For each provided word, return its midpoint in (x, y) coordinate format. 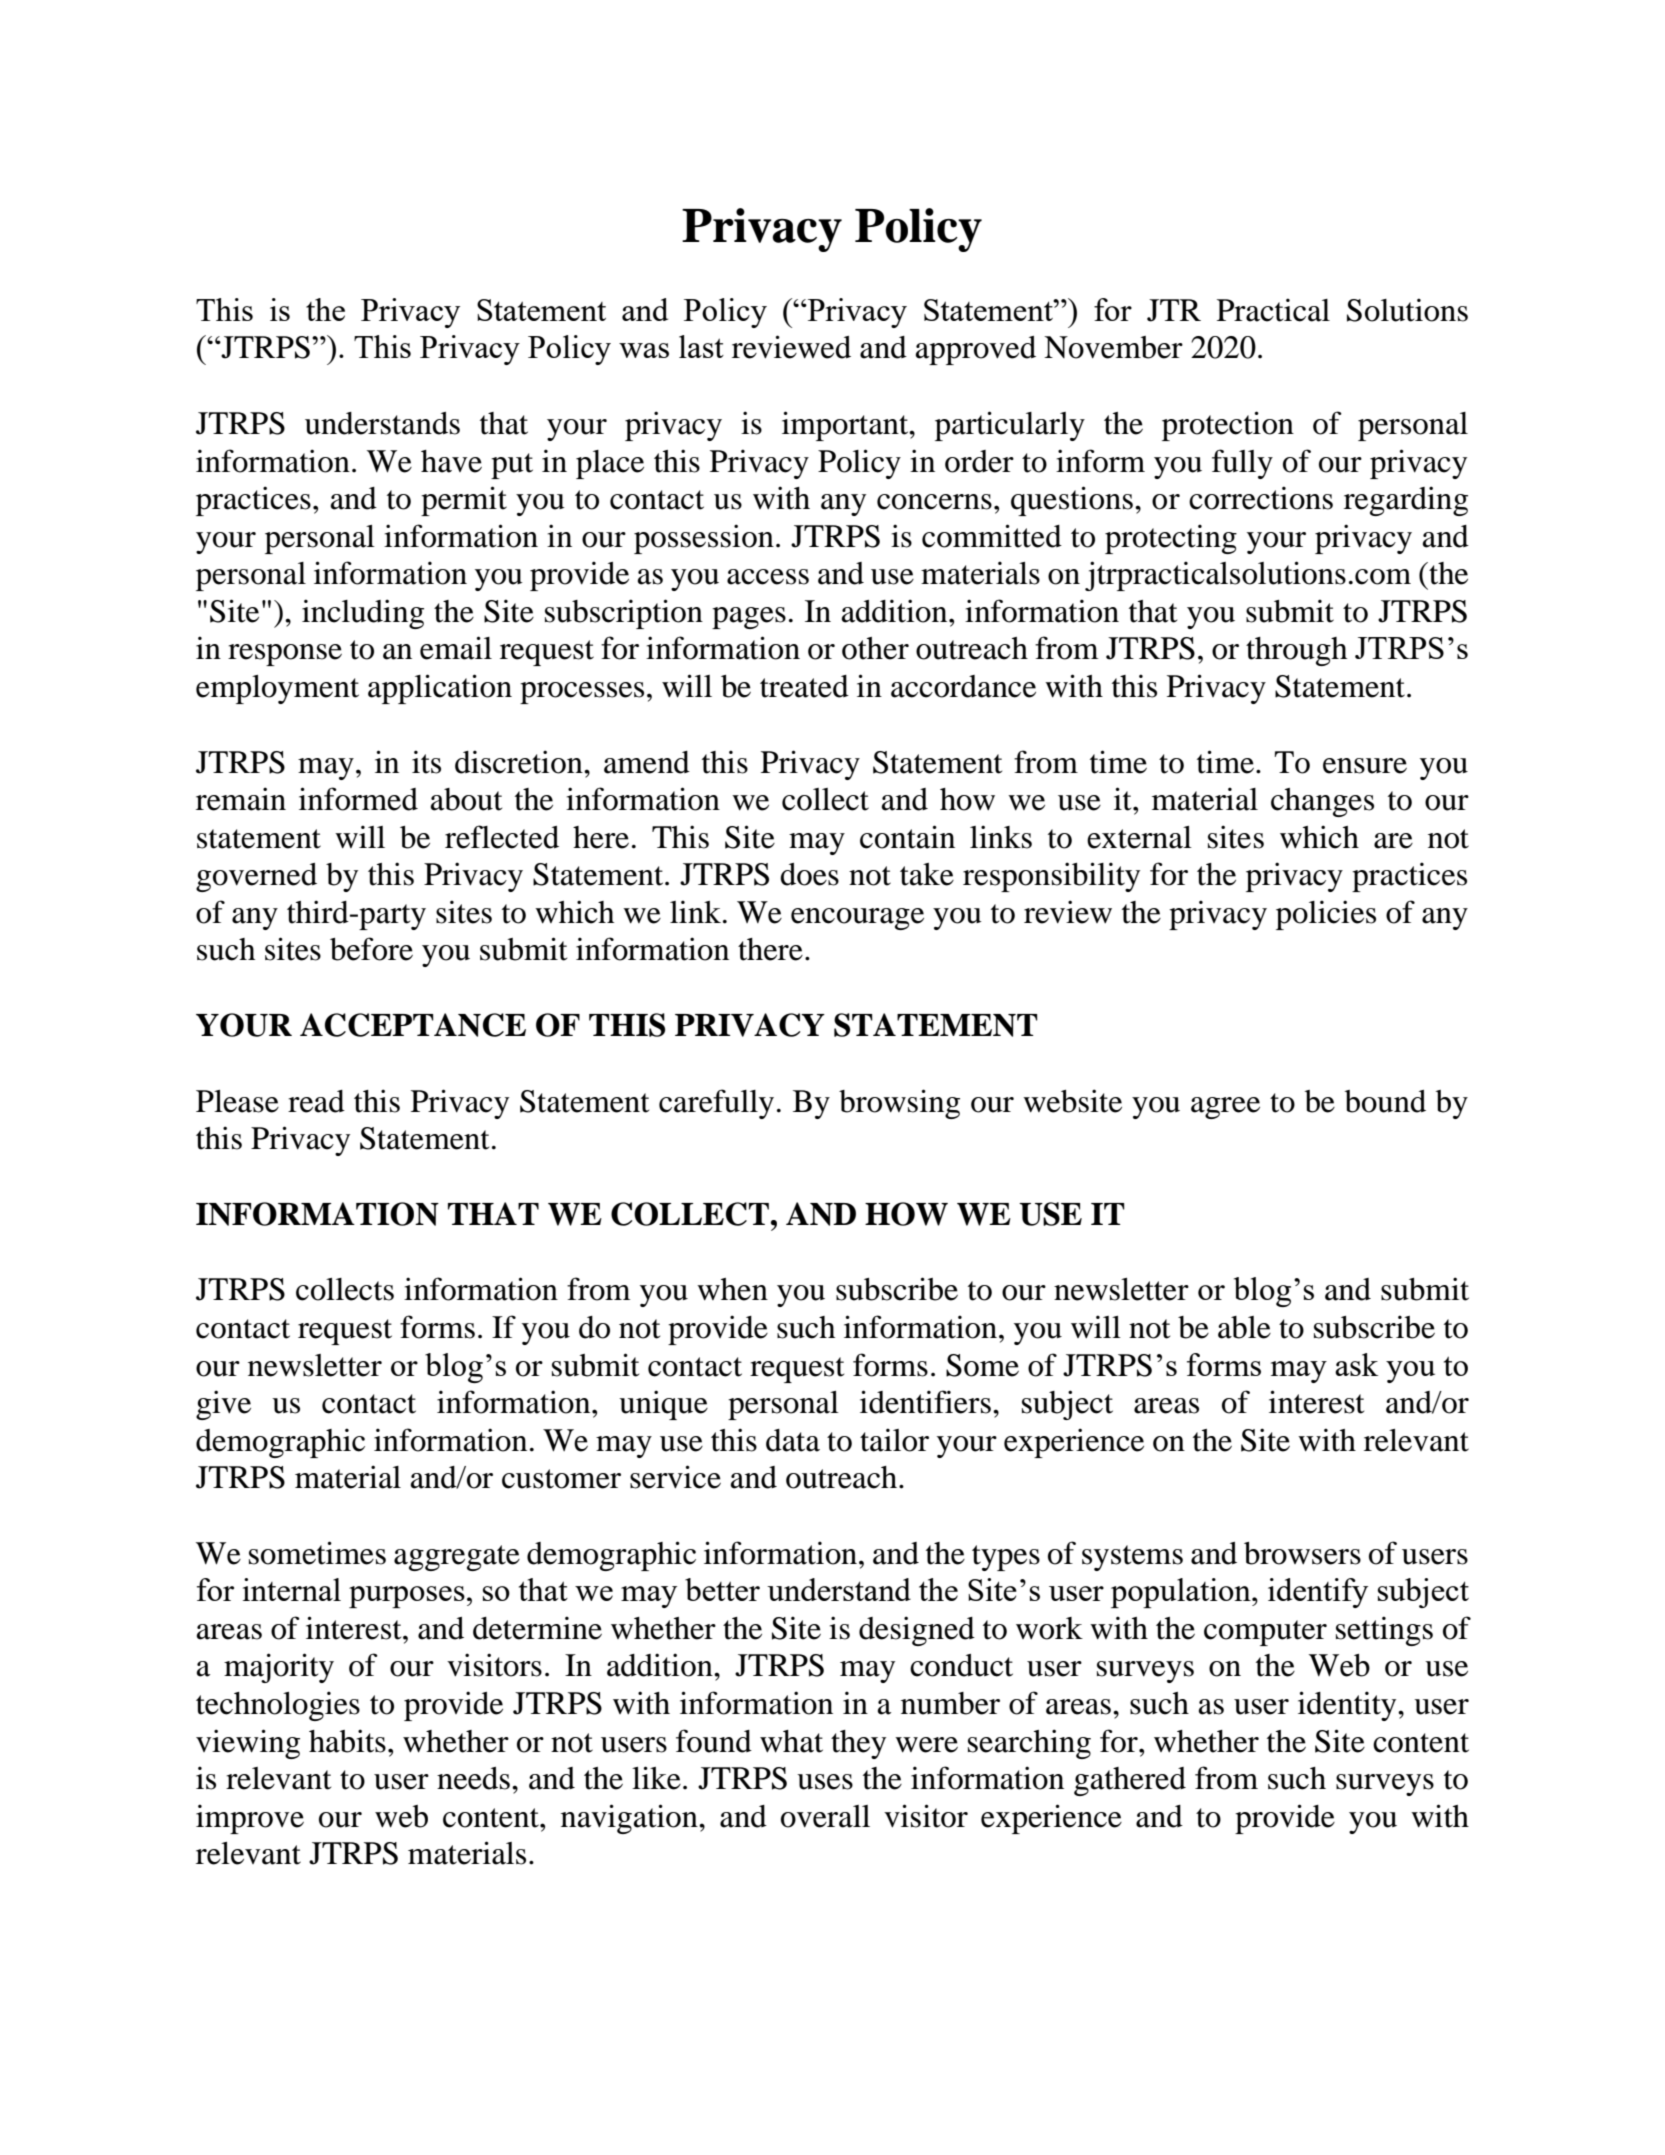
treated (804, 686)
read (316, 1101)
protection (1228, 426)
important (846, 426)
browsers (1302, 1553)
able (1244, 1327)
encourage (857, 919)
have (451, 461)
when (732, 1289)
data (793, 1440)
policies (1326, 915)
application (440, 689)
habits (347, 1741)
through (1296, 651)
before (371, 949)
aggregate (457, 1558)
